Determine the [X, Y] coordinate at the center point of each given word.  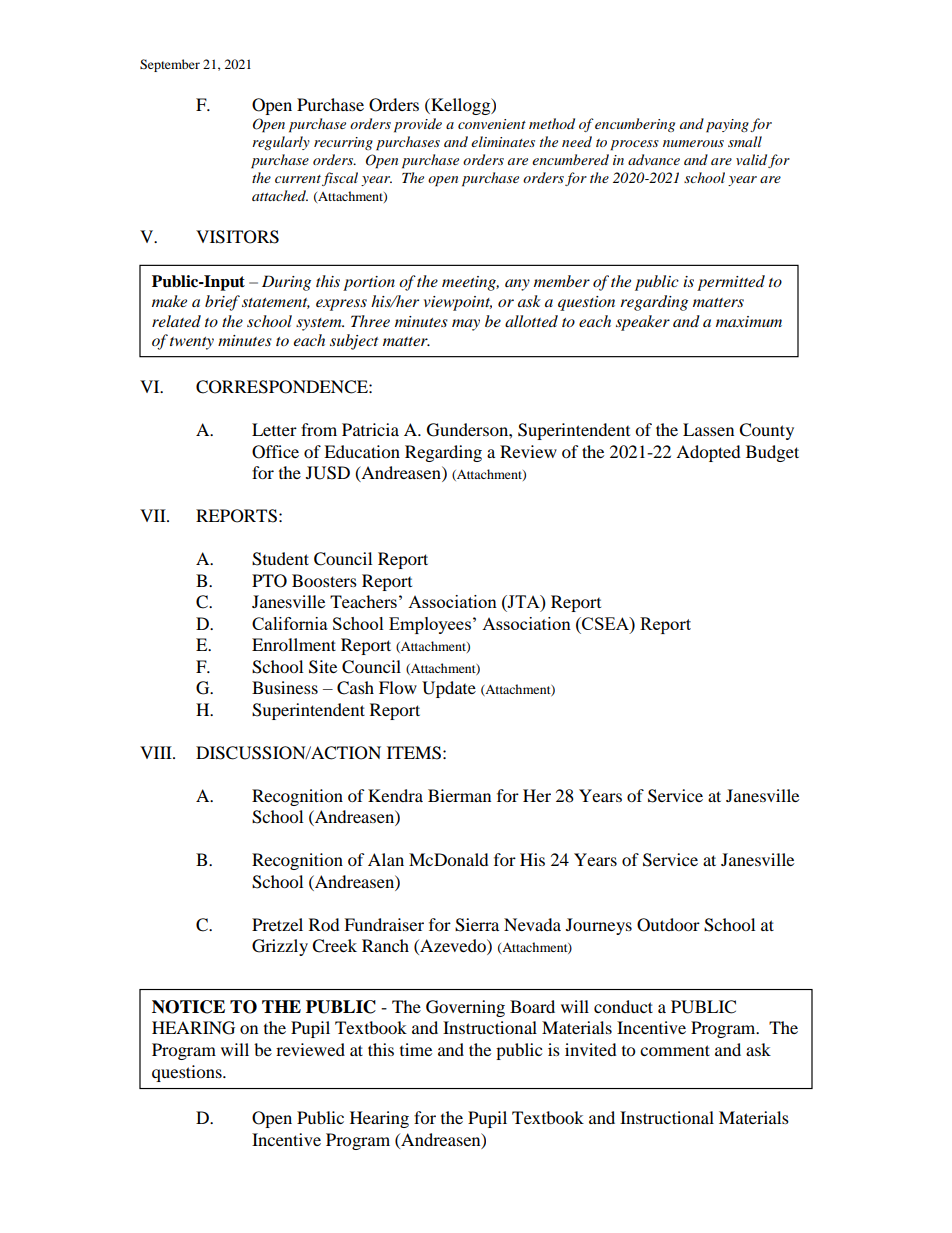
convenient [492, 124]
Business [285, 687]
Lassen [708, 429]
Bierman [459, 795]
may [466, 325]
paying [727, 126]
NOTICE [188, 1007]
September [170, 65]
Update [449, 689]
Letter [274, 429]
